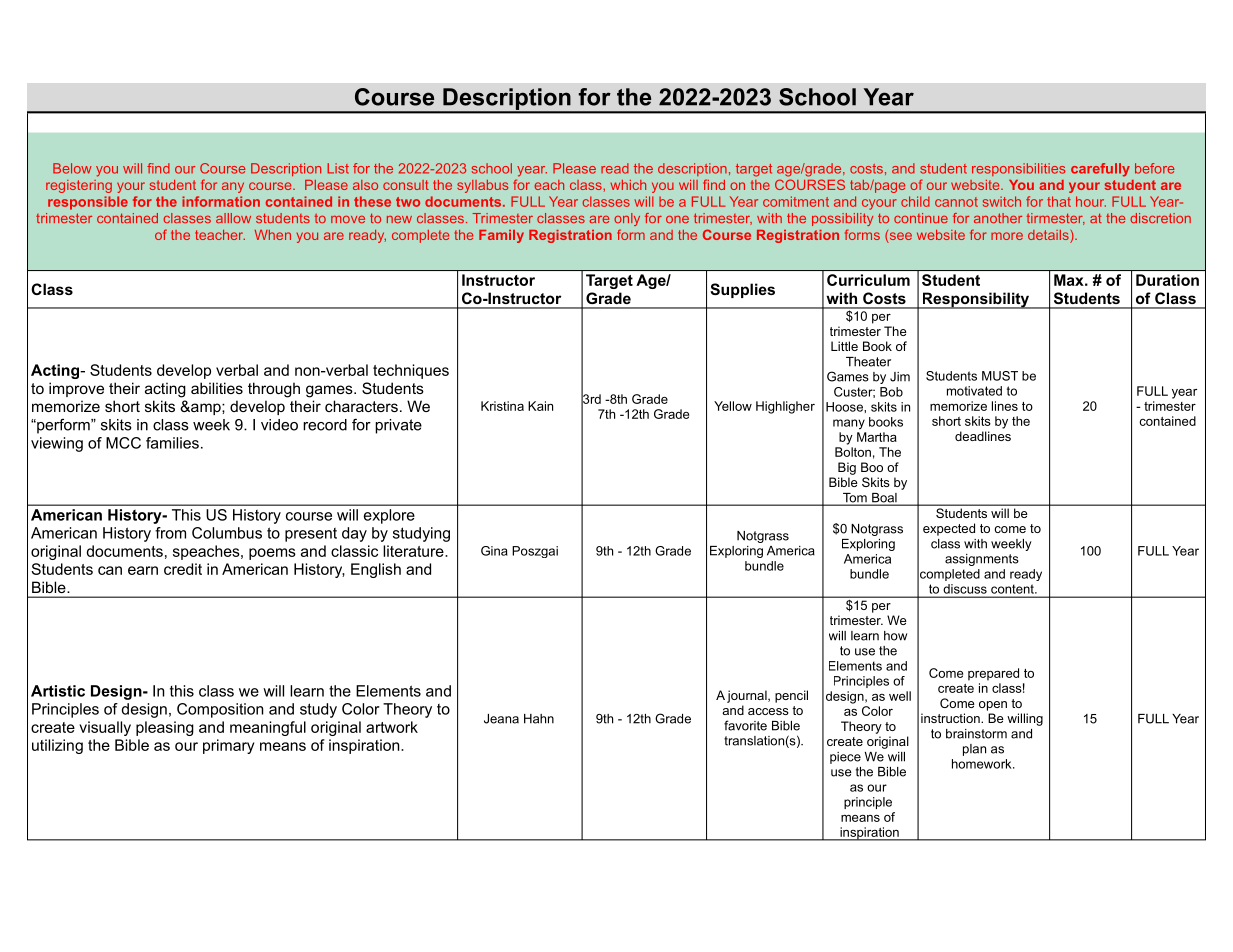  Describe the element at coordinates (79, 186) in the screenshot. I see `registering` at that location.
